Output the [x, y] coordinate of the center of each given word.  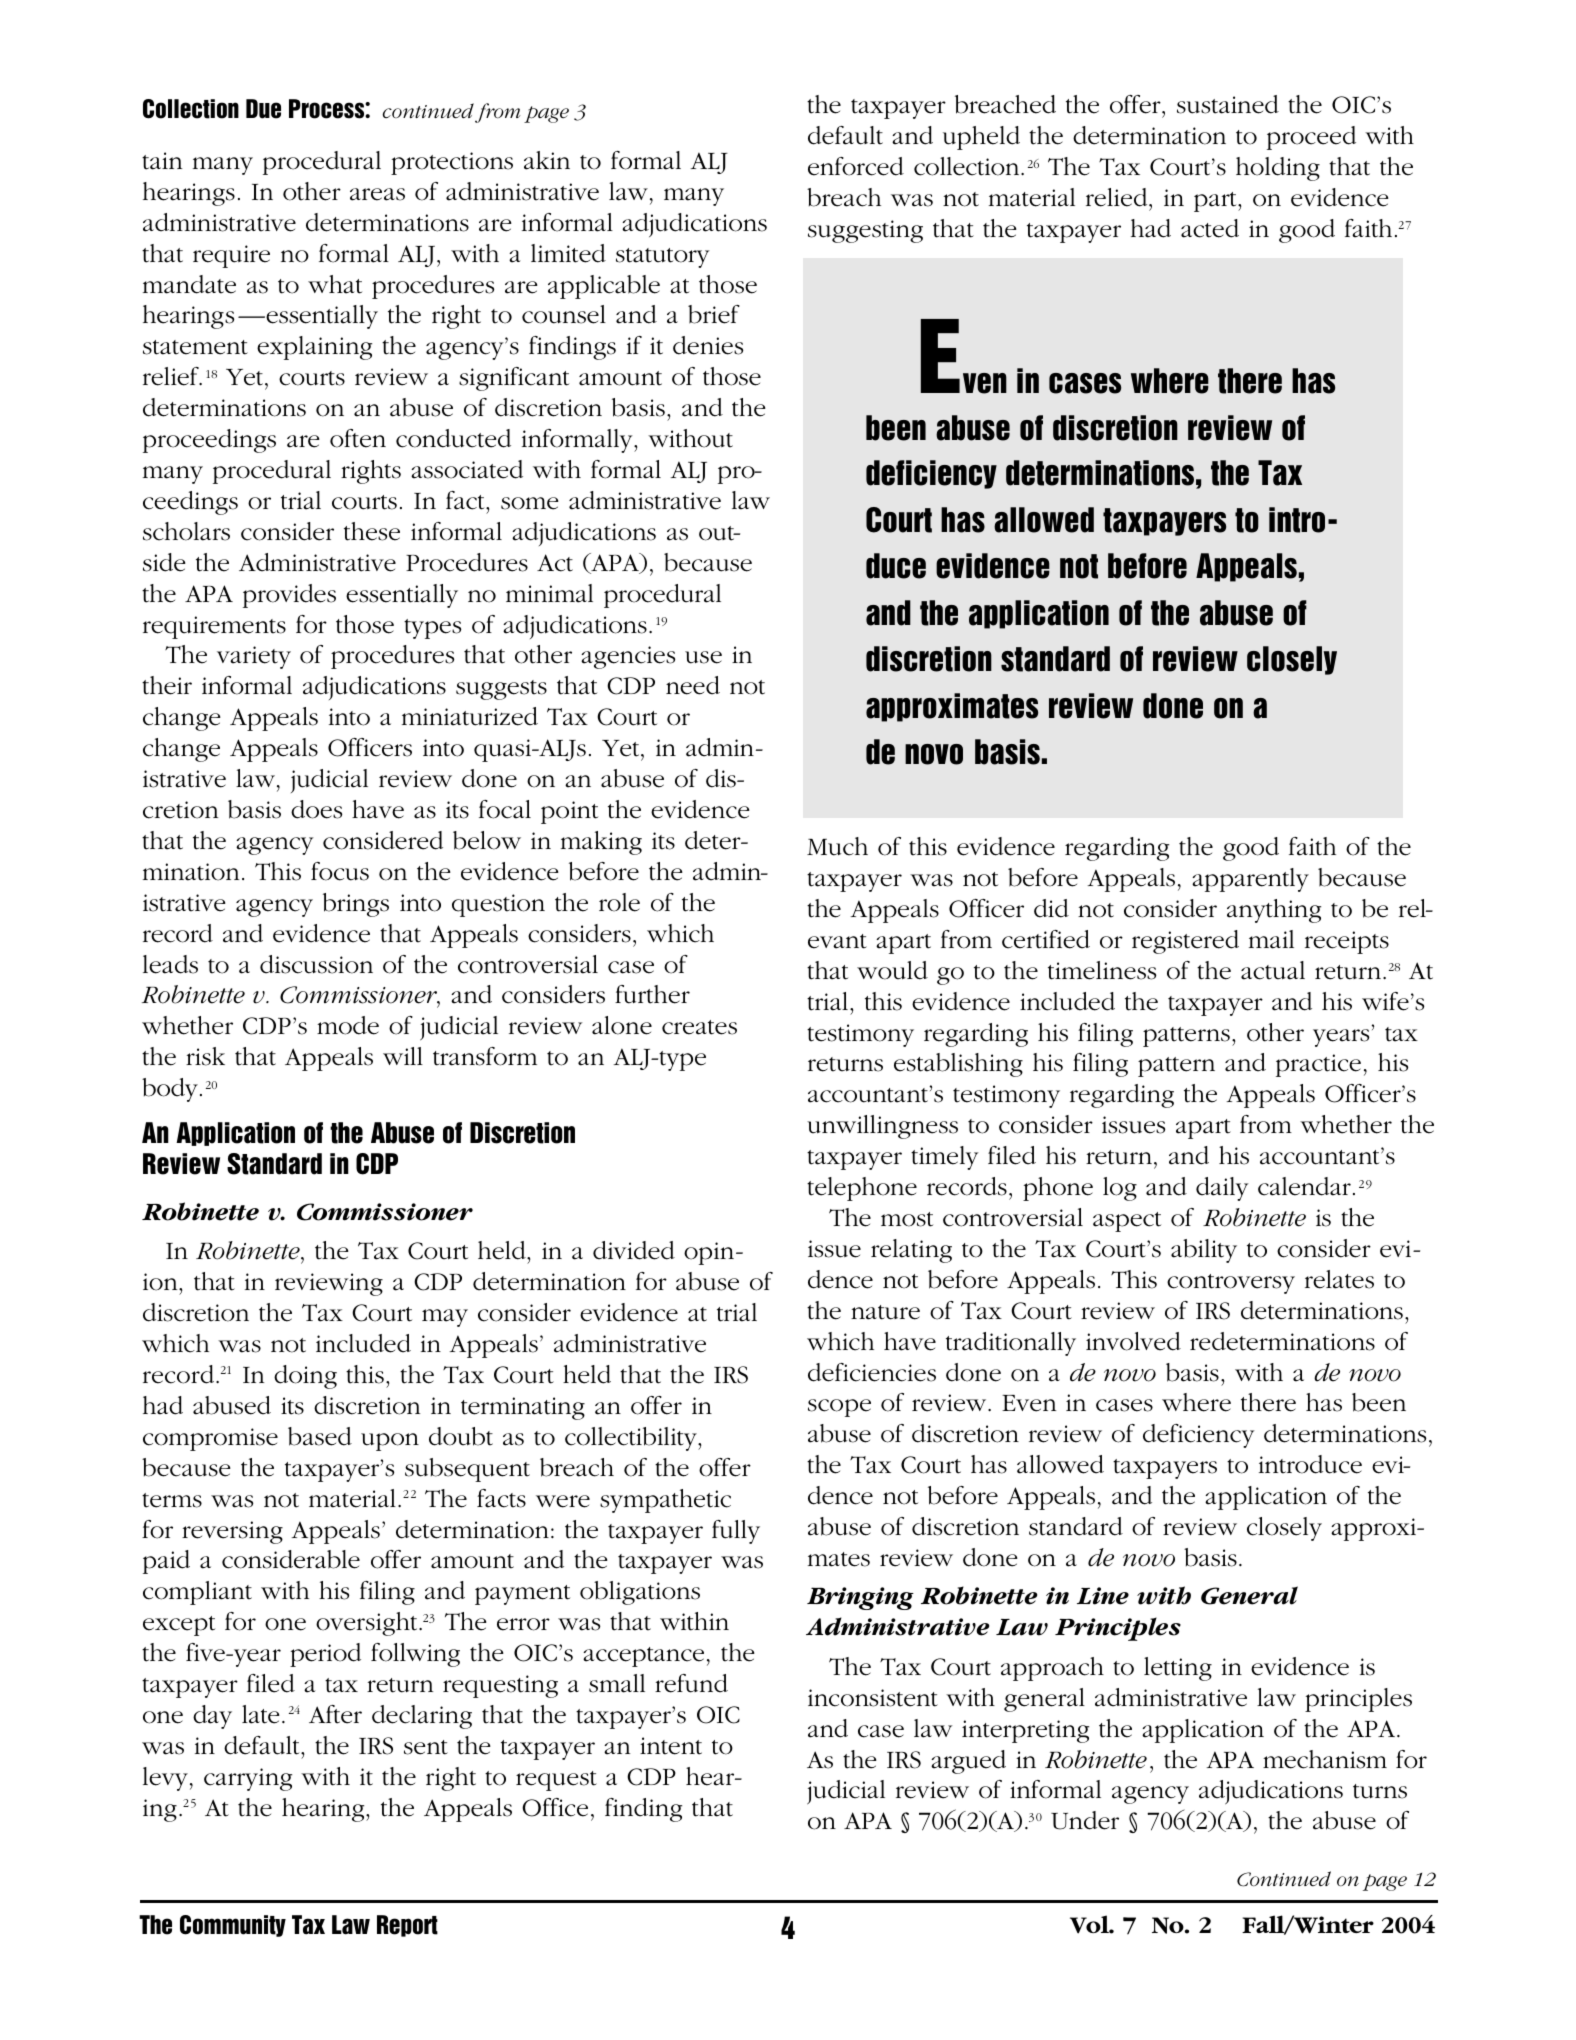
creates [699, 1027]
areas [377, 194]
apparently [1250, 880]
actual [1273, 970]
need [693, 685]
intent [671, 1746]
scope [839, 1408]
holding [1278, 169]
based [320, 1436]
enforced [856, 166]
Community [233, 1926]
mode [348, 1025]
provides [289, 596]
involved [1133, 1341]
